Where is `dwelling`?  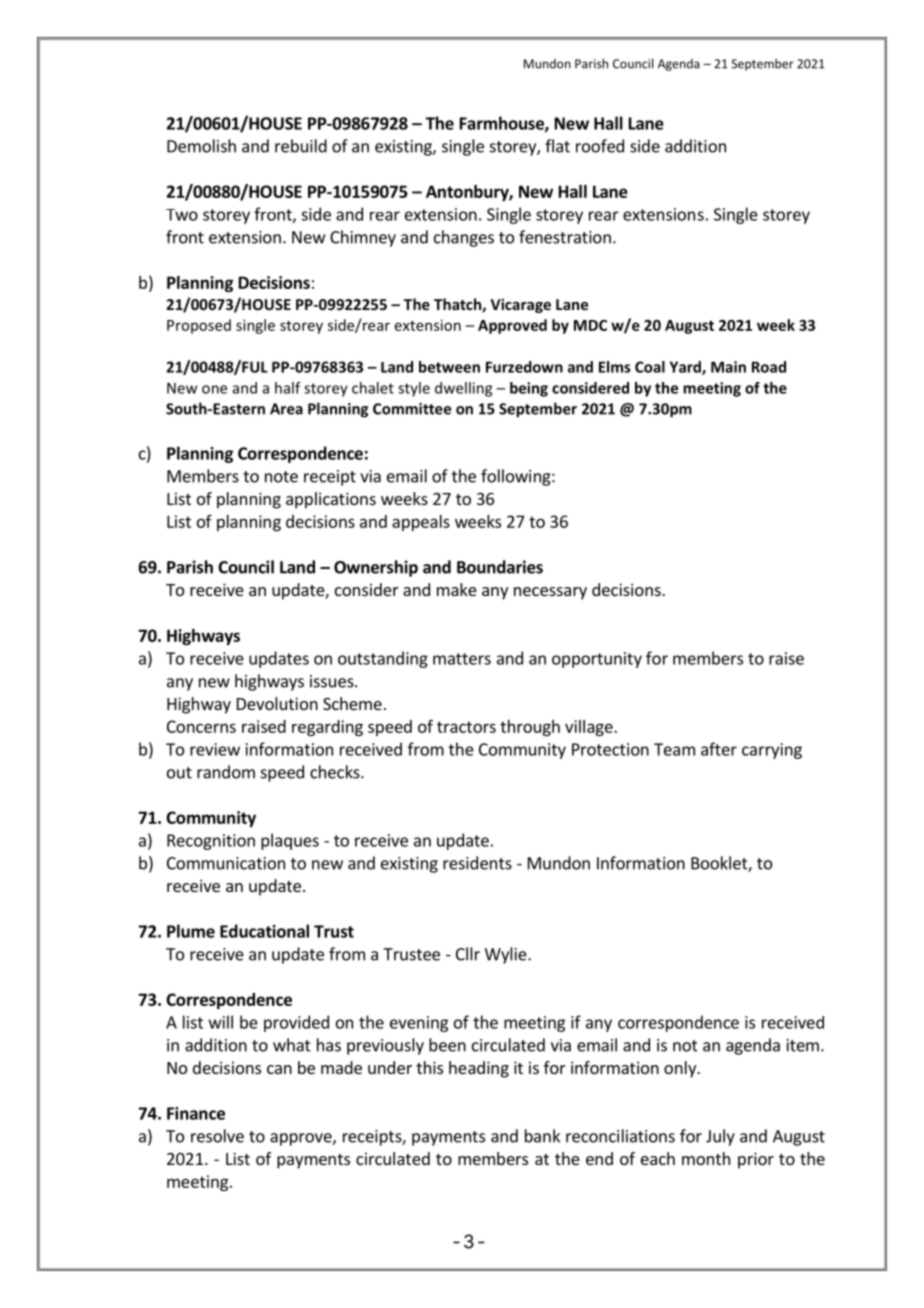 dwelling is located at coordinates (463, 389).
